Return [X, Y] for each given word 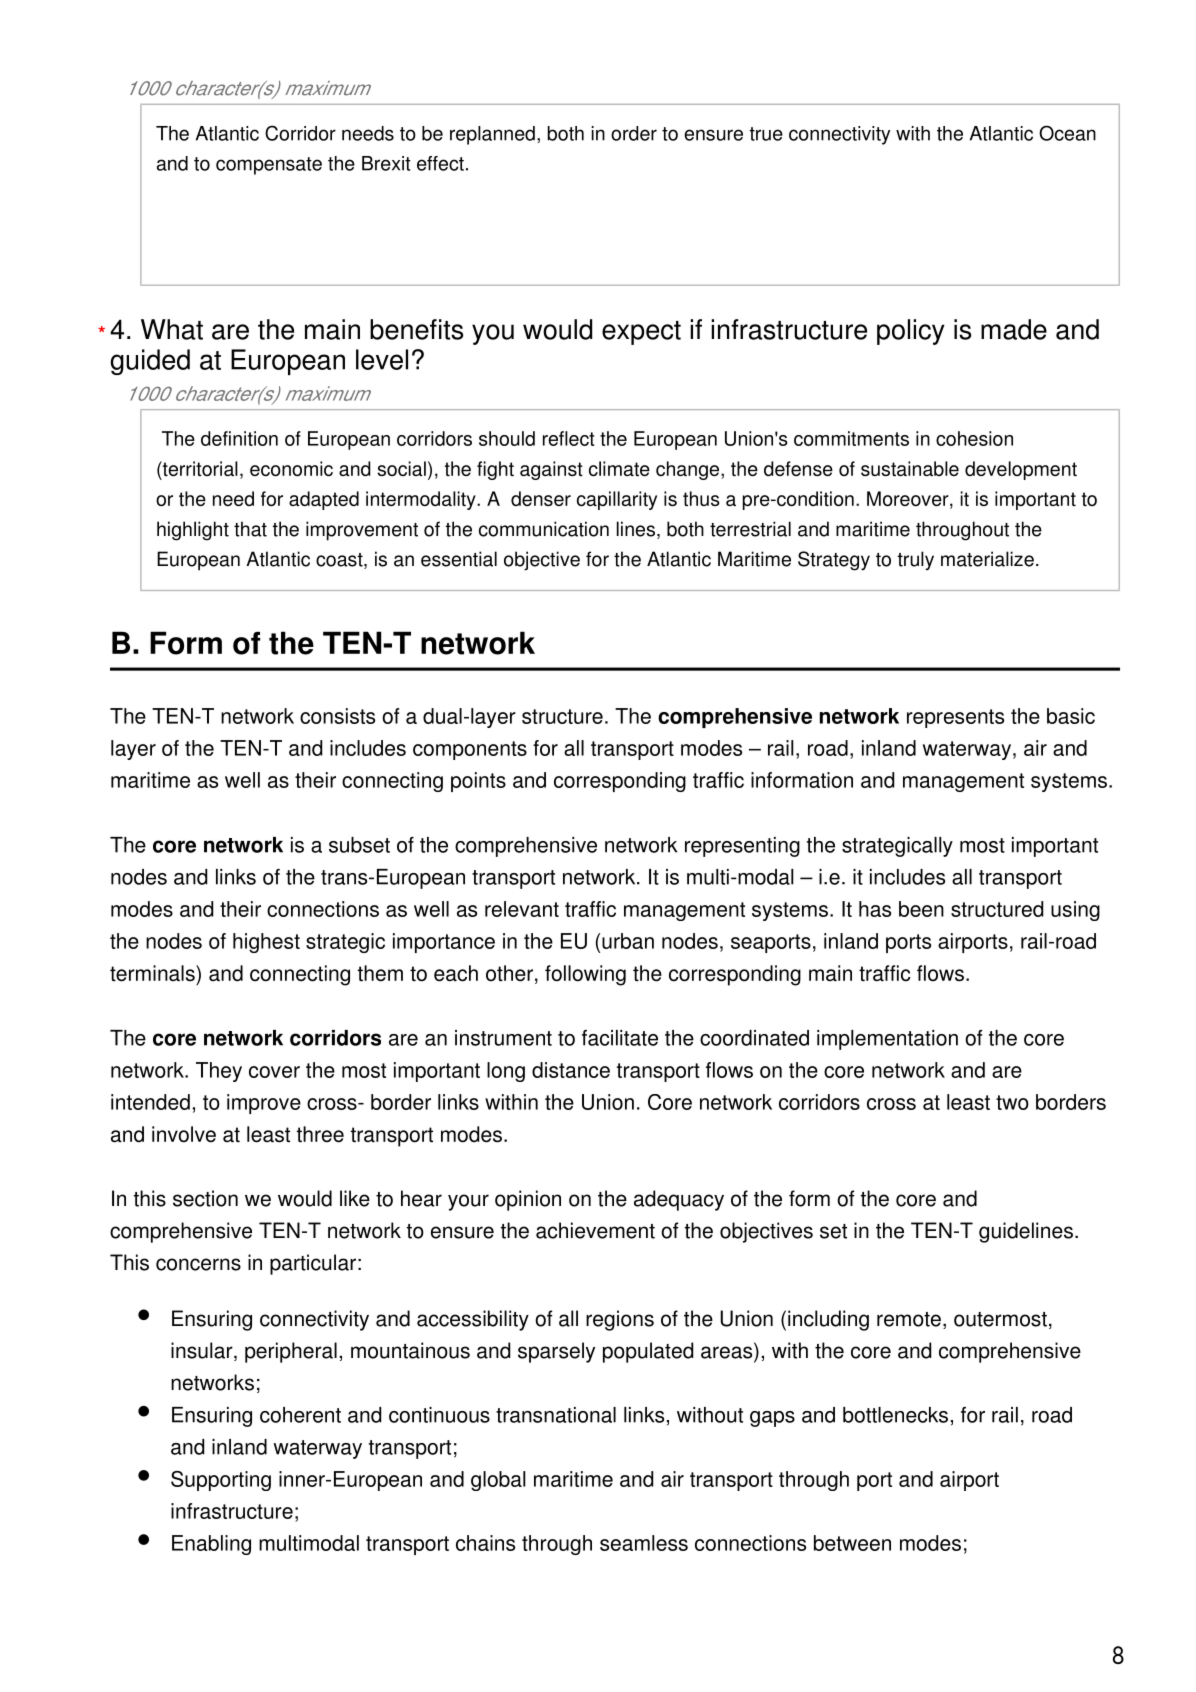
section [205, 1198]
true [766, 134]
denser [541, 498]
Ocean [1067, 133]
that [250, 529]
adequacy [679, 1200]
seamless [644, 1543]
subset [359, 845]
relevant [522, 909]
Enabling [211, 1545]
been [921, 909]
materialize [987, 559]
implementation [887, 1040]
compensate [269, 166]
